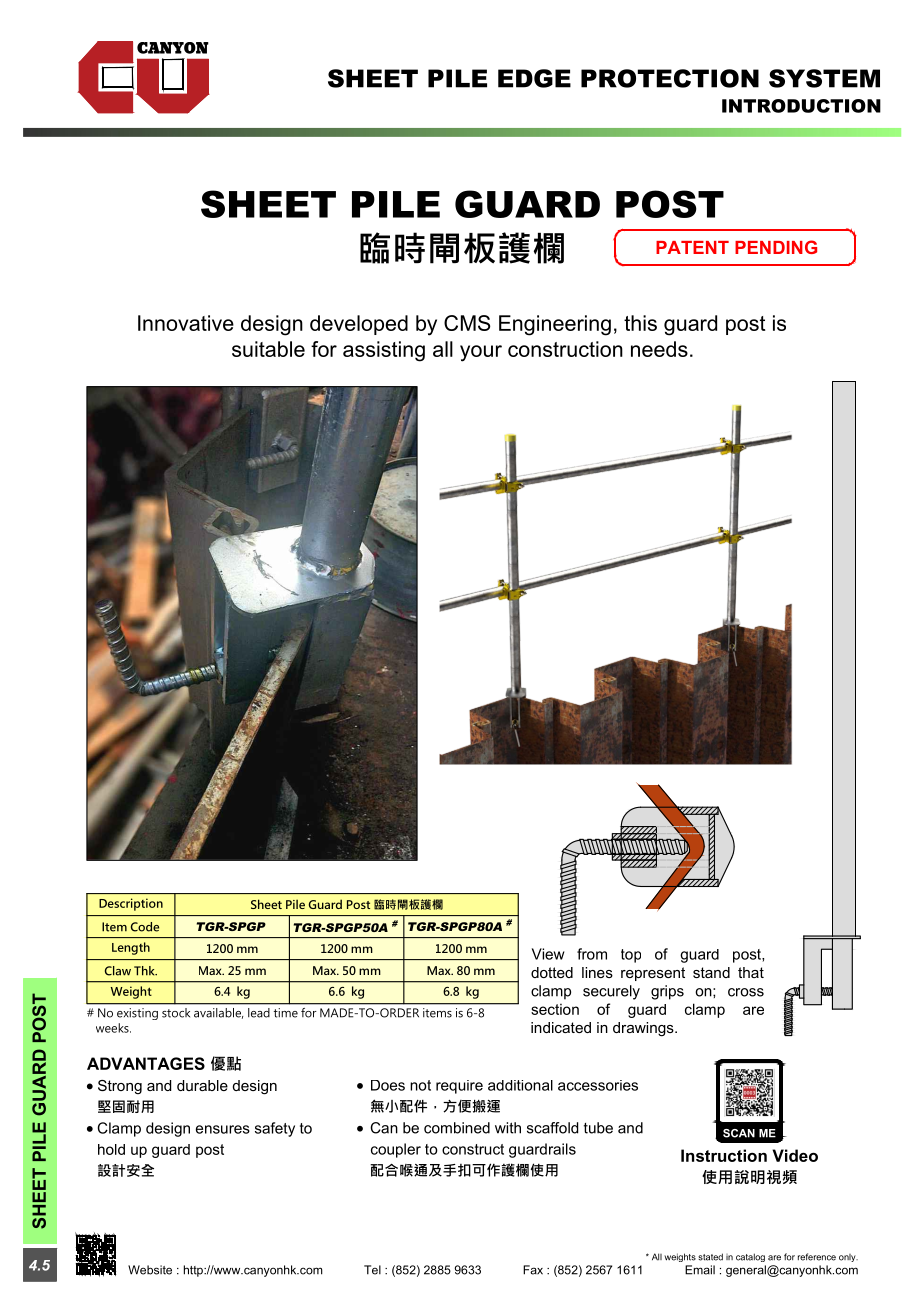  I want to click on View, so click(548, 954).
